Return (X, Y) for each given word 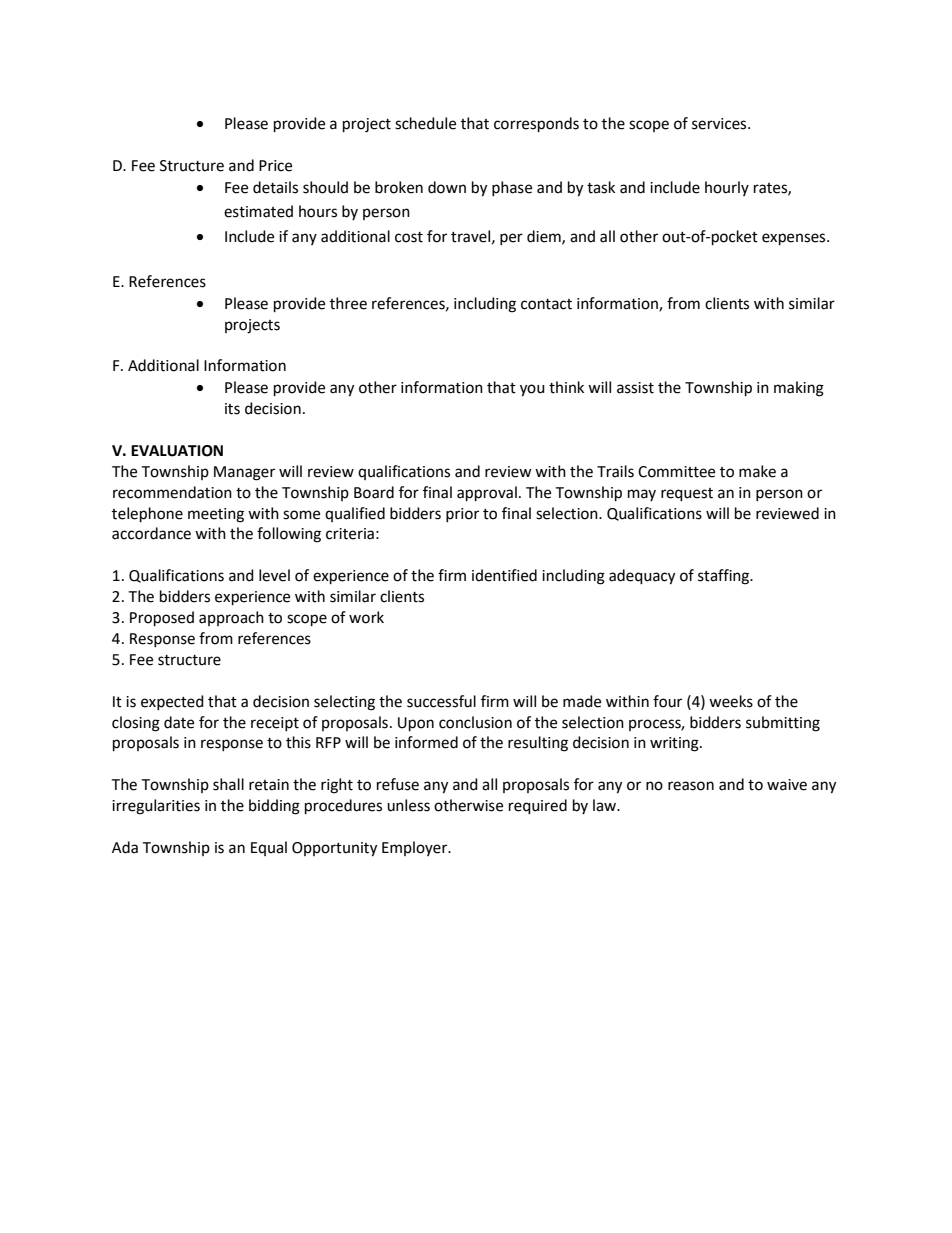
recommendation (172, 492)
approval (487, 494)
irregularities (156, 807)
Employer (416, 848)
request (687, 495)
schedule (425, 123)
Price (275, 166)
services (720, 124)
